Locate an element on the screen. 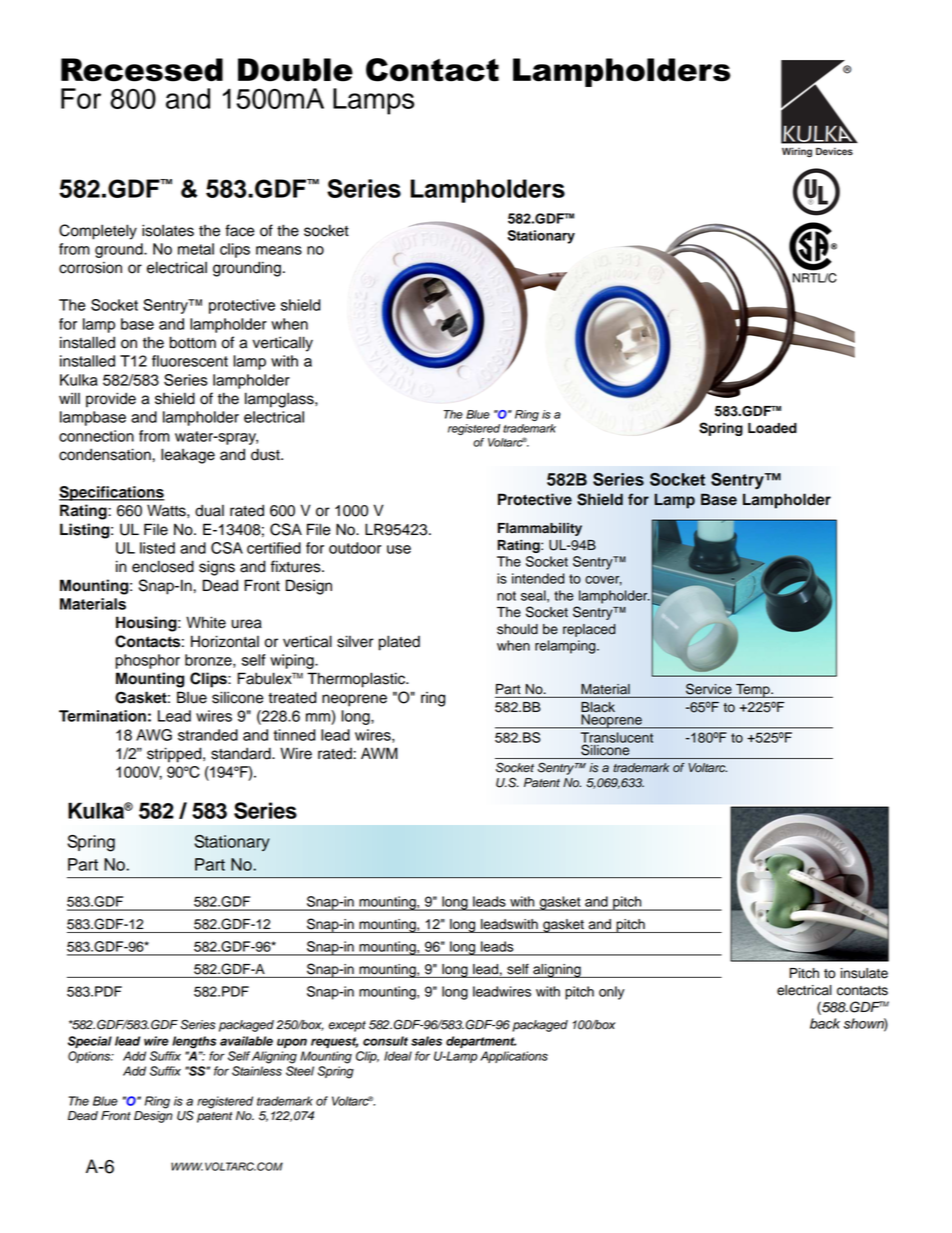  not is located at coordinates (506, 596).
